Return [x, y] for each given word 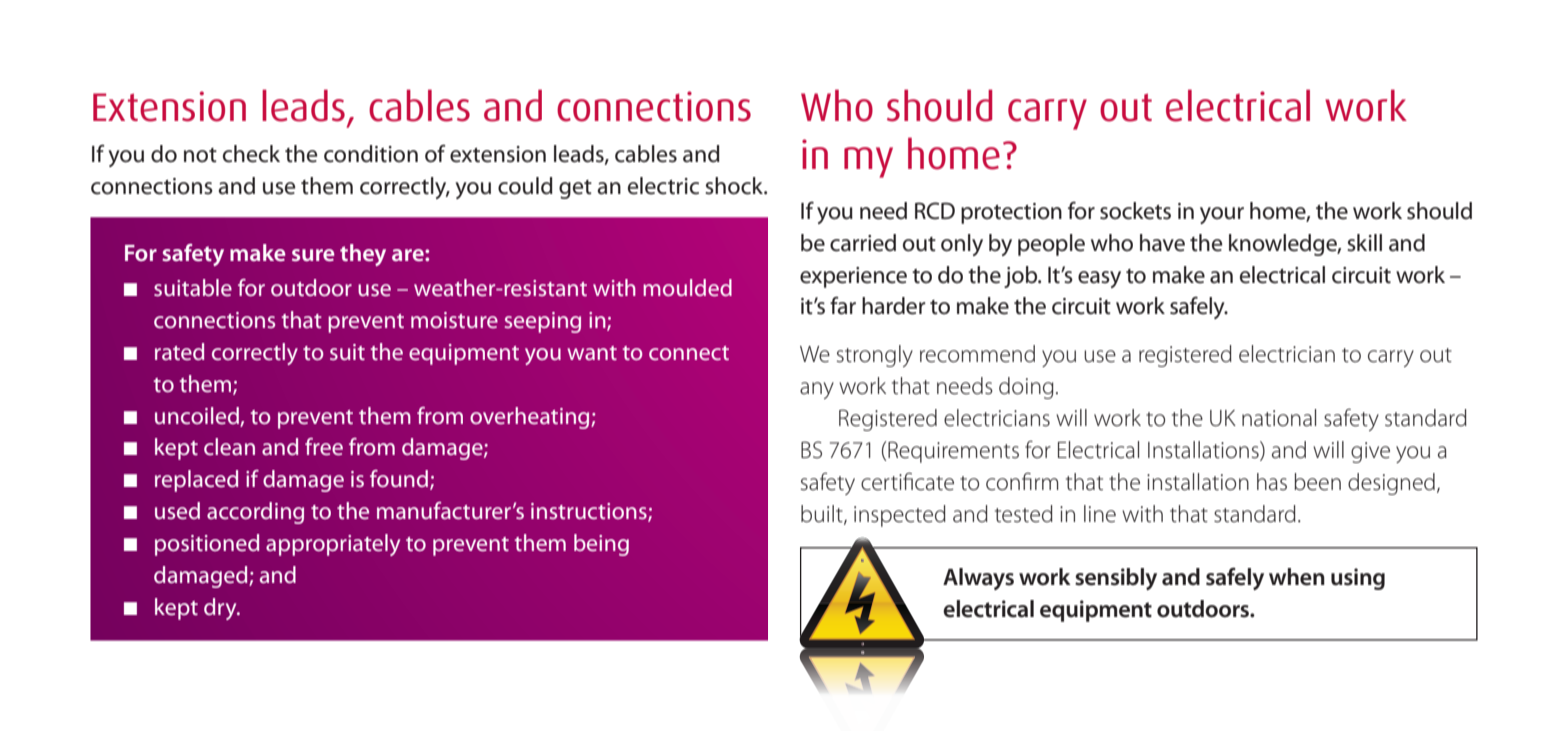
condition [371, 154]
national [1279, 418]
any [817, 390]
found [400, 480]
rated [179, 351]
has [1272, 482]
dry [221, 609]
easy [1099, 279]
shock [735, 186]
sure [313, 255]
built [823, 514]
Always [978, 579]
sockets [1135, 211]
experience [853, 277]
